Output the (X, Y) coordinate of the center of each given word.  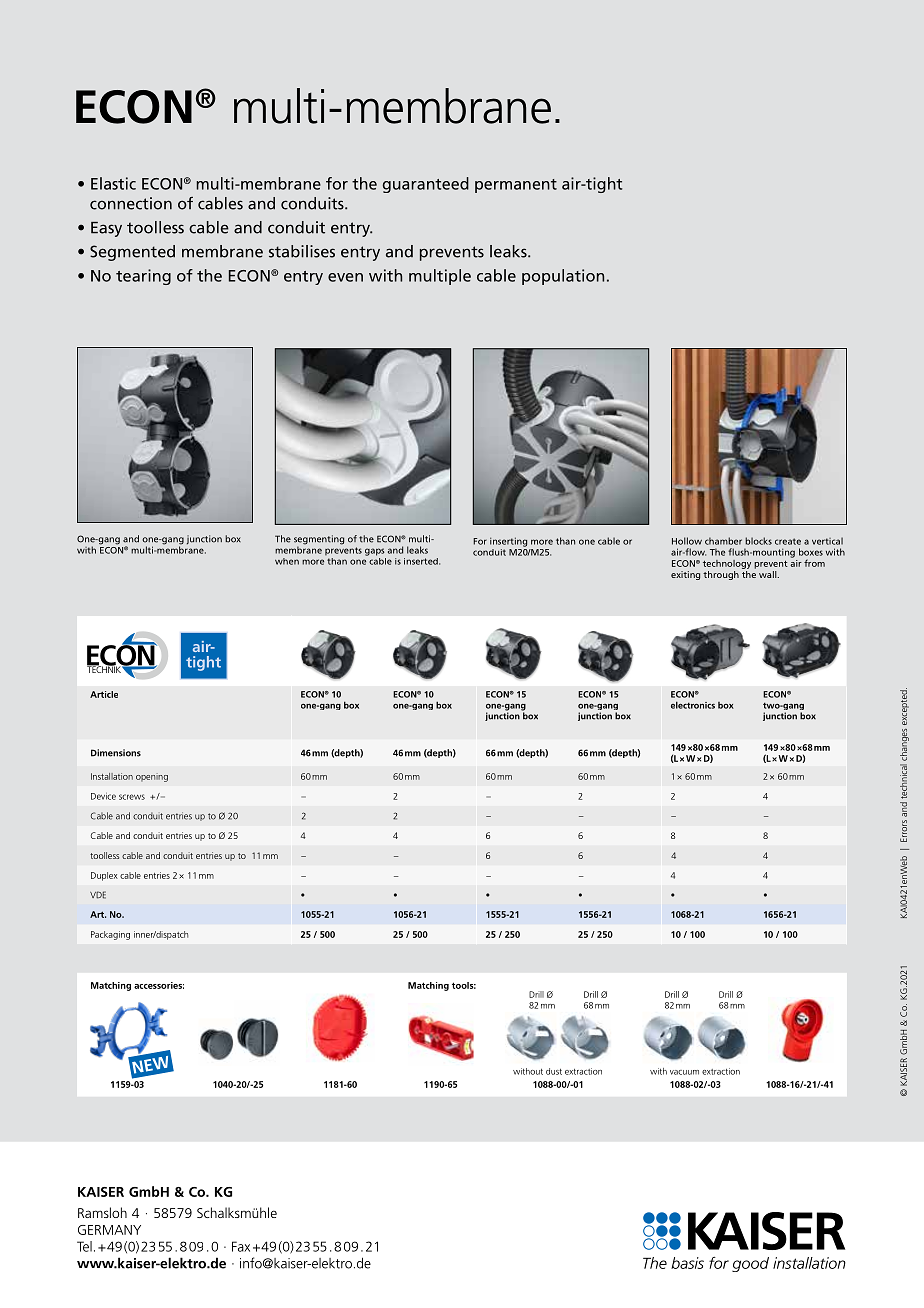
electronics (693, 705)
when (287, 561)
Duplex (104, 876)
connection (131, 203)
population (563, 277)
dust (554, 1071)
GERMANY (109, 1230)
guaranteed (425, 185)
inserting (508, 542)
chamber (723, 541)
